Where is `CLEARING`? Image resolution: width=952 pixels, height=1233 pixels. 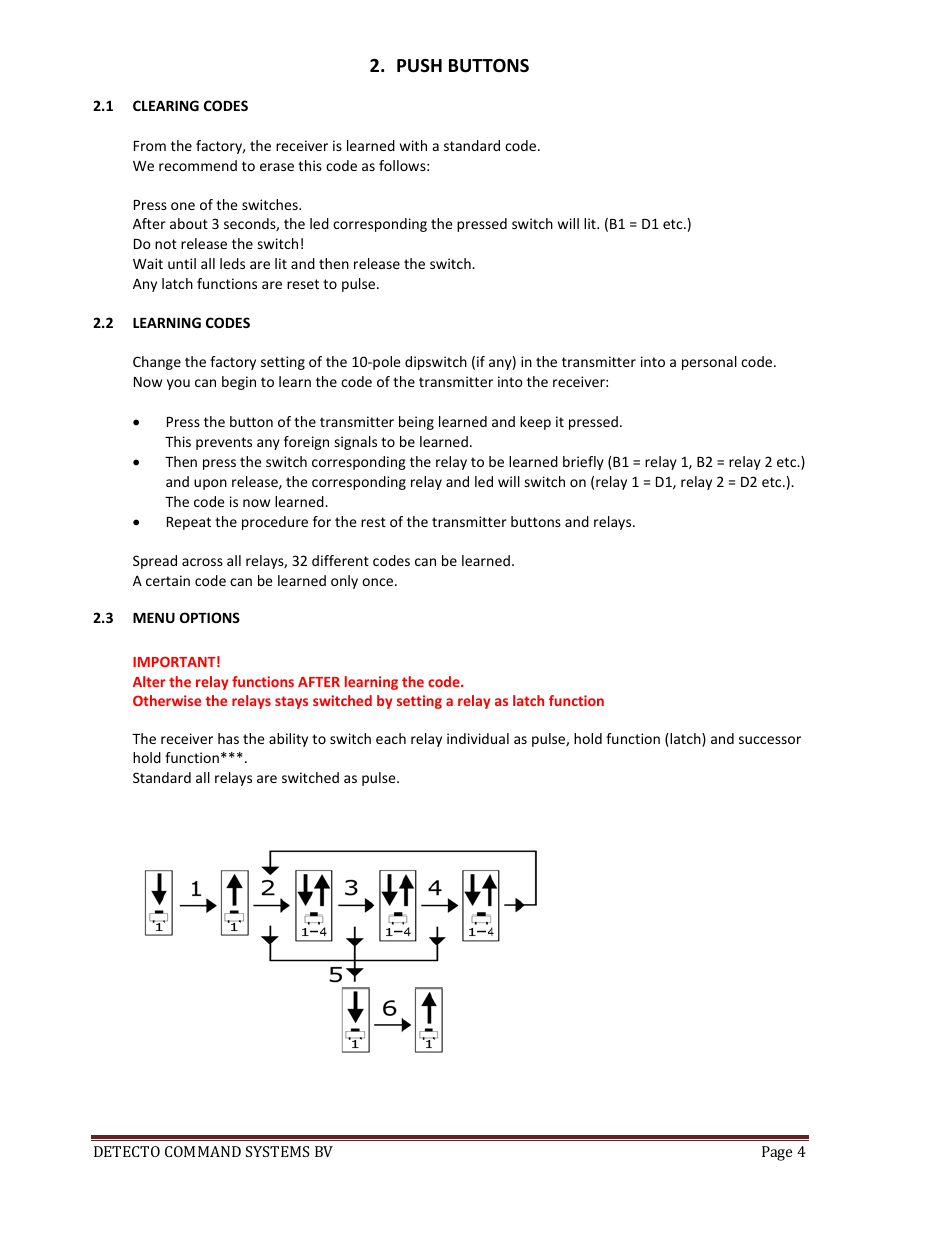
CLEARING is located at coordinates (166, 105).
